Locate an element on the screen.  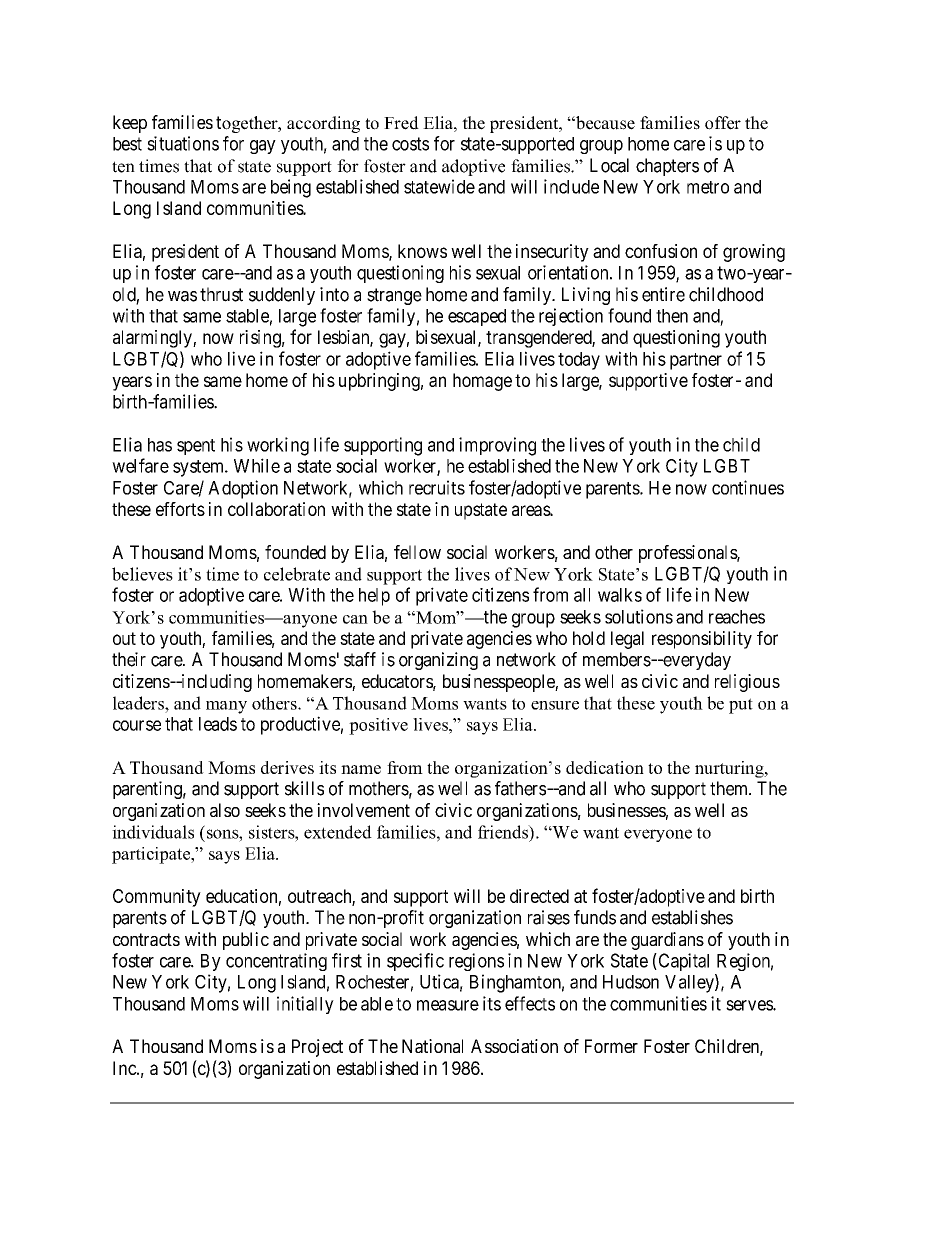
involvement is located at coordinates (363, 810).
